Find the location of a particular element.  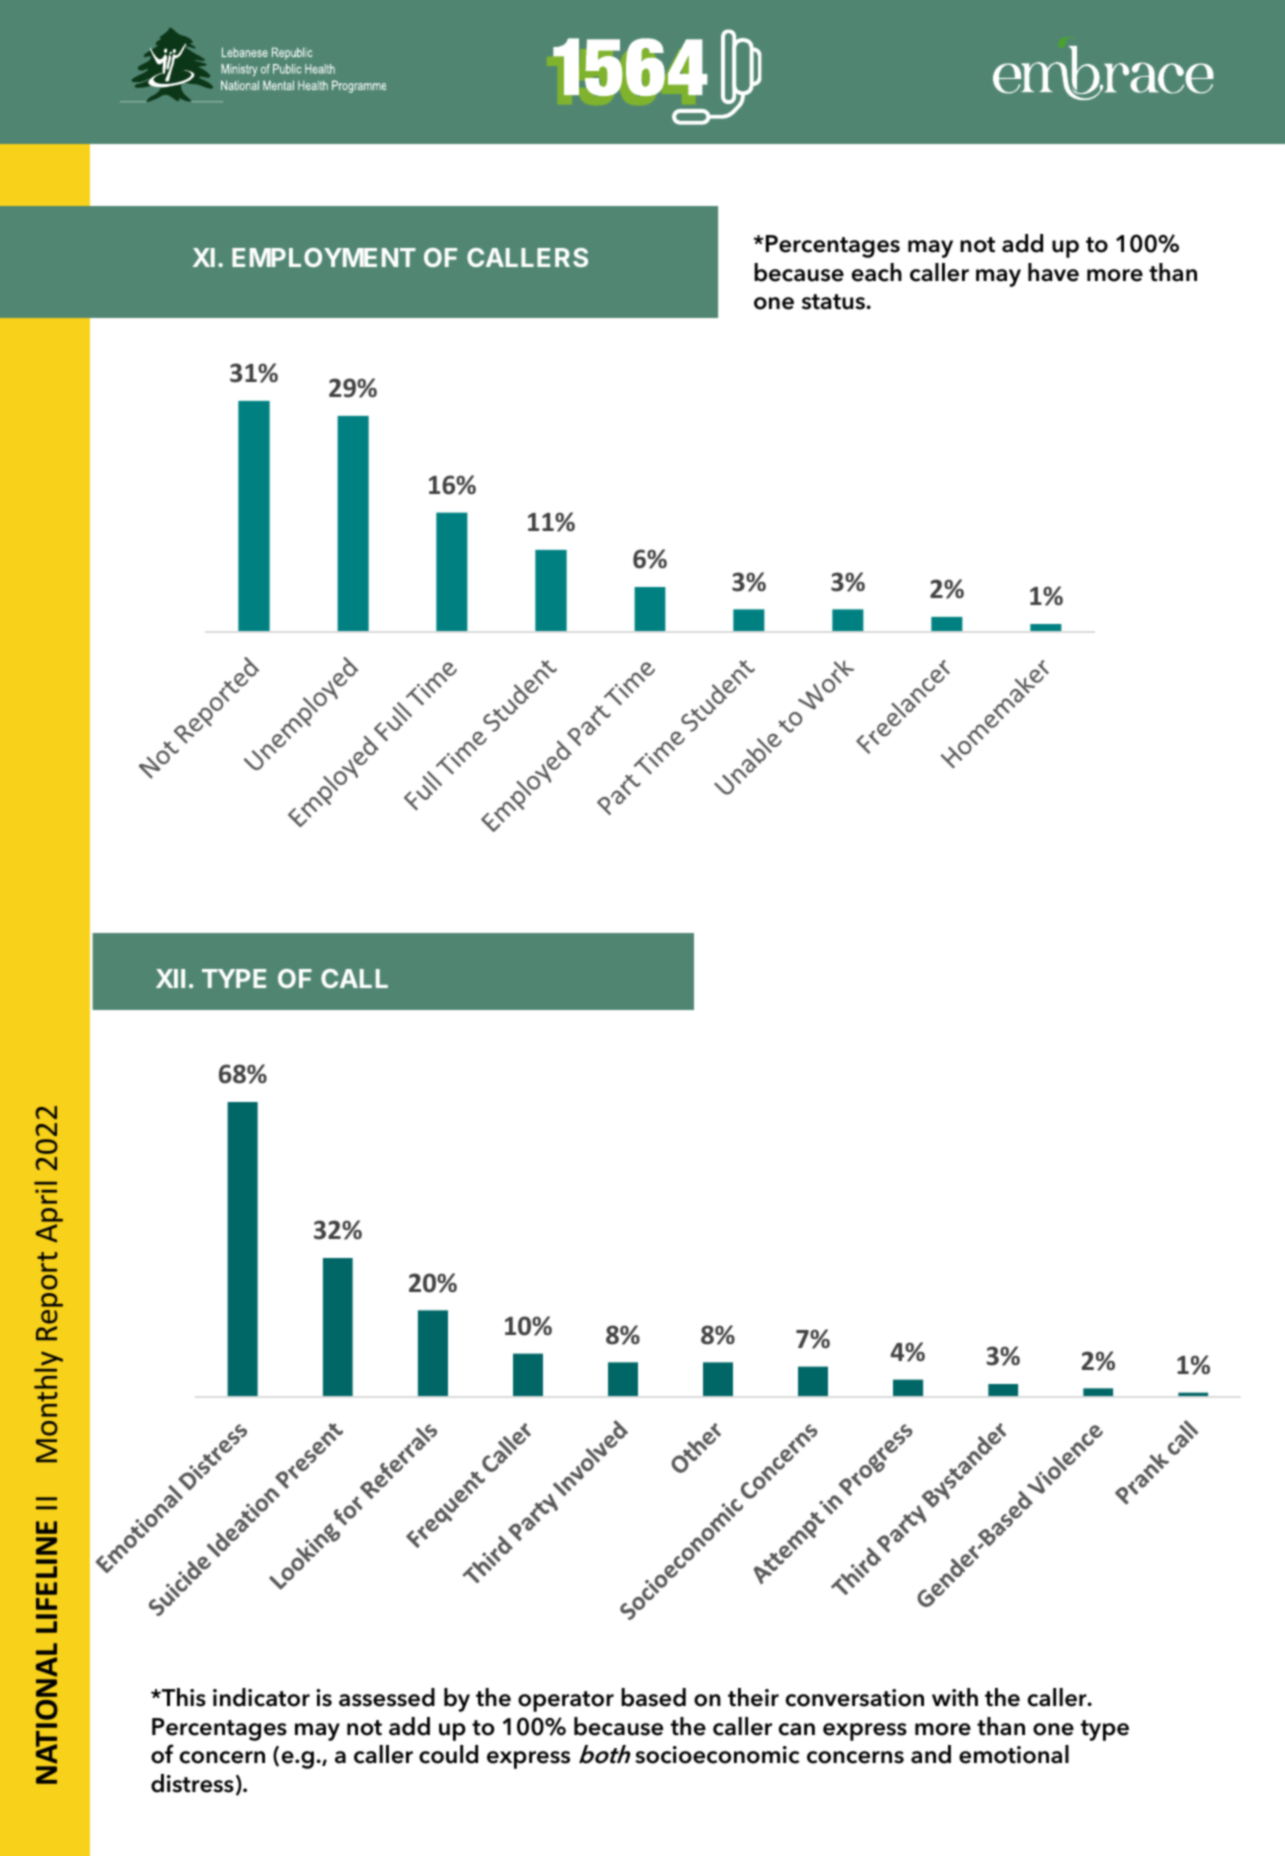

indicator is located at coordinates (261, 1697).
